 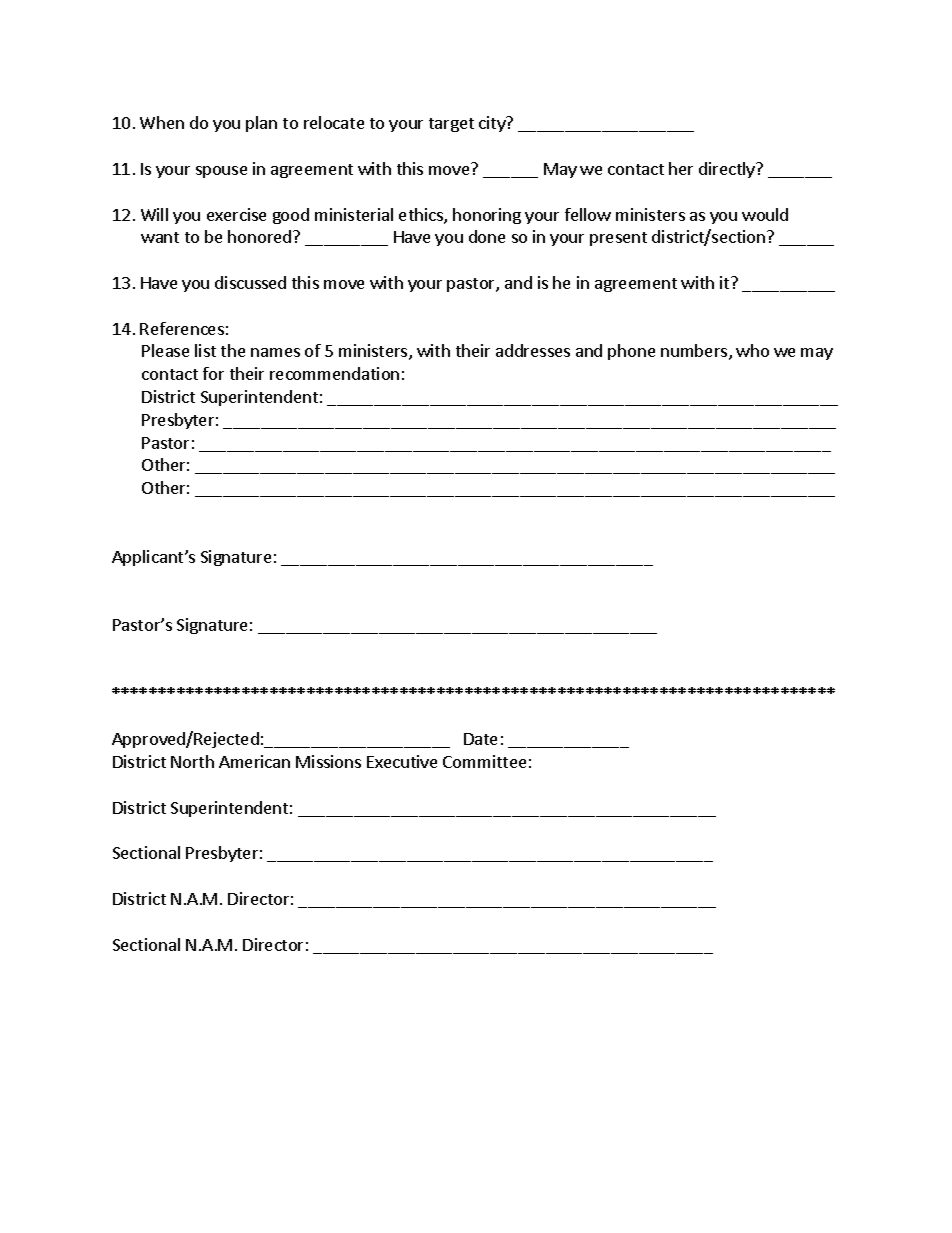 I want to click on recommendation, so click(x=334, y=373).
